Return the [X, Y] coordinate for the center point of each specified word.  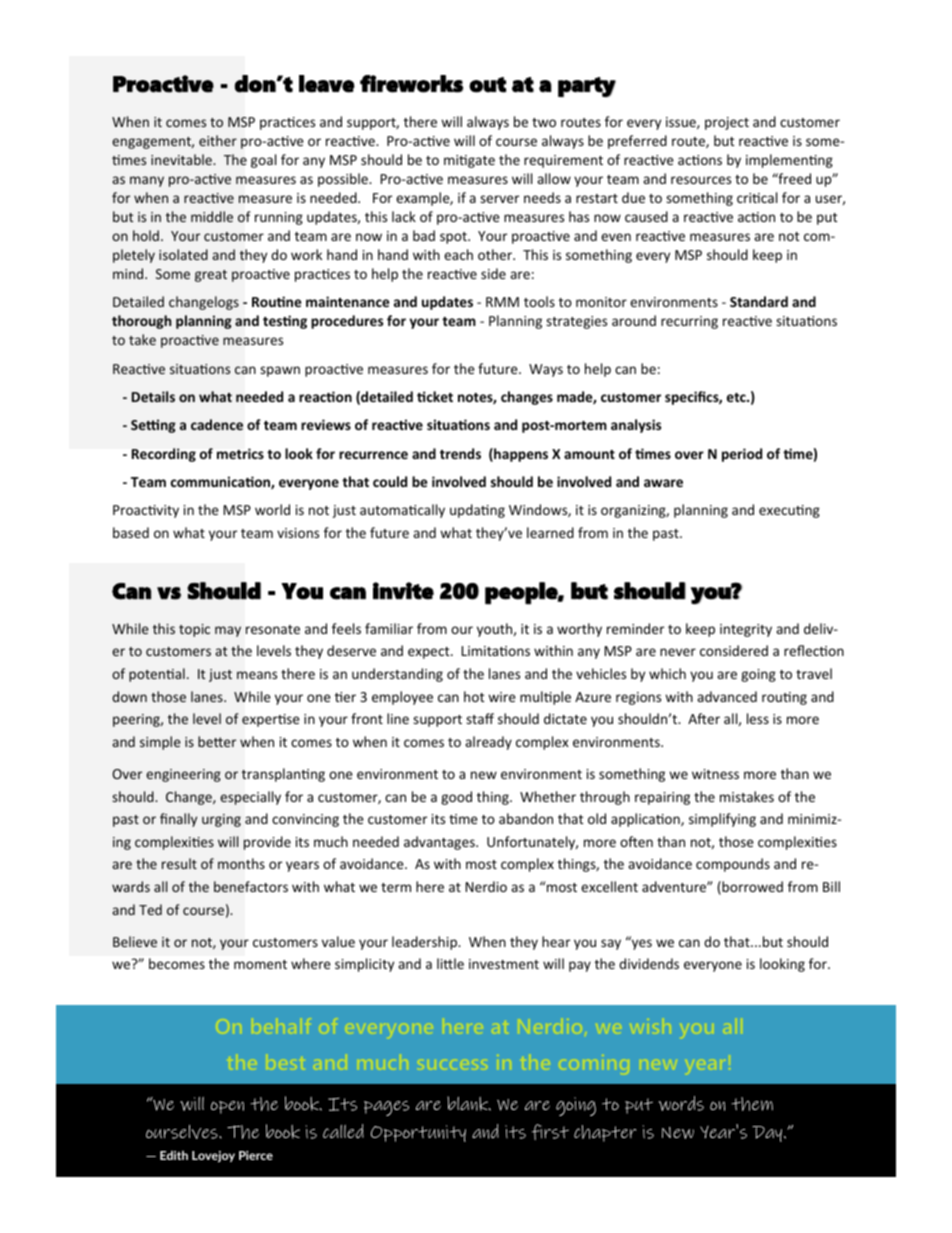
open [227, 1107]
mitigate [469, 161]
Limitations [496, 651]
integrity [746, 630]
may [228, 631]
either [218, 140]
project [727, 123]
